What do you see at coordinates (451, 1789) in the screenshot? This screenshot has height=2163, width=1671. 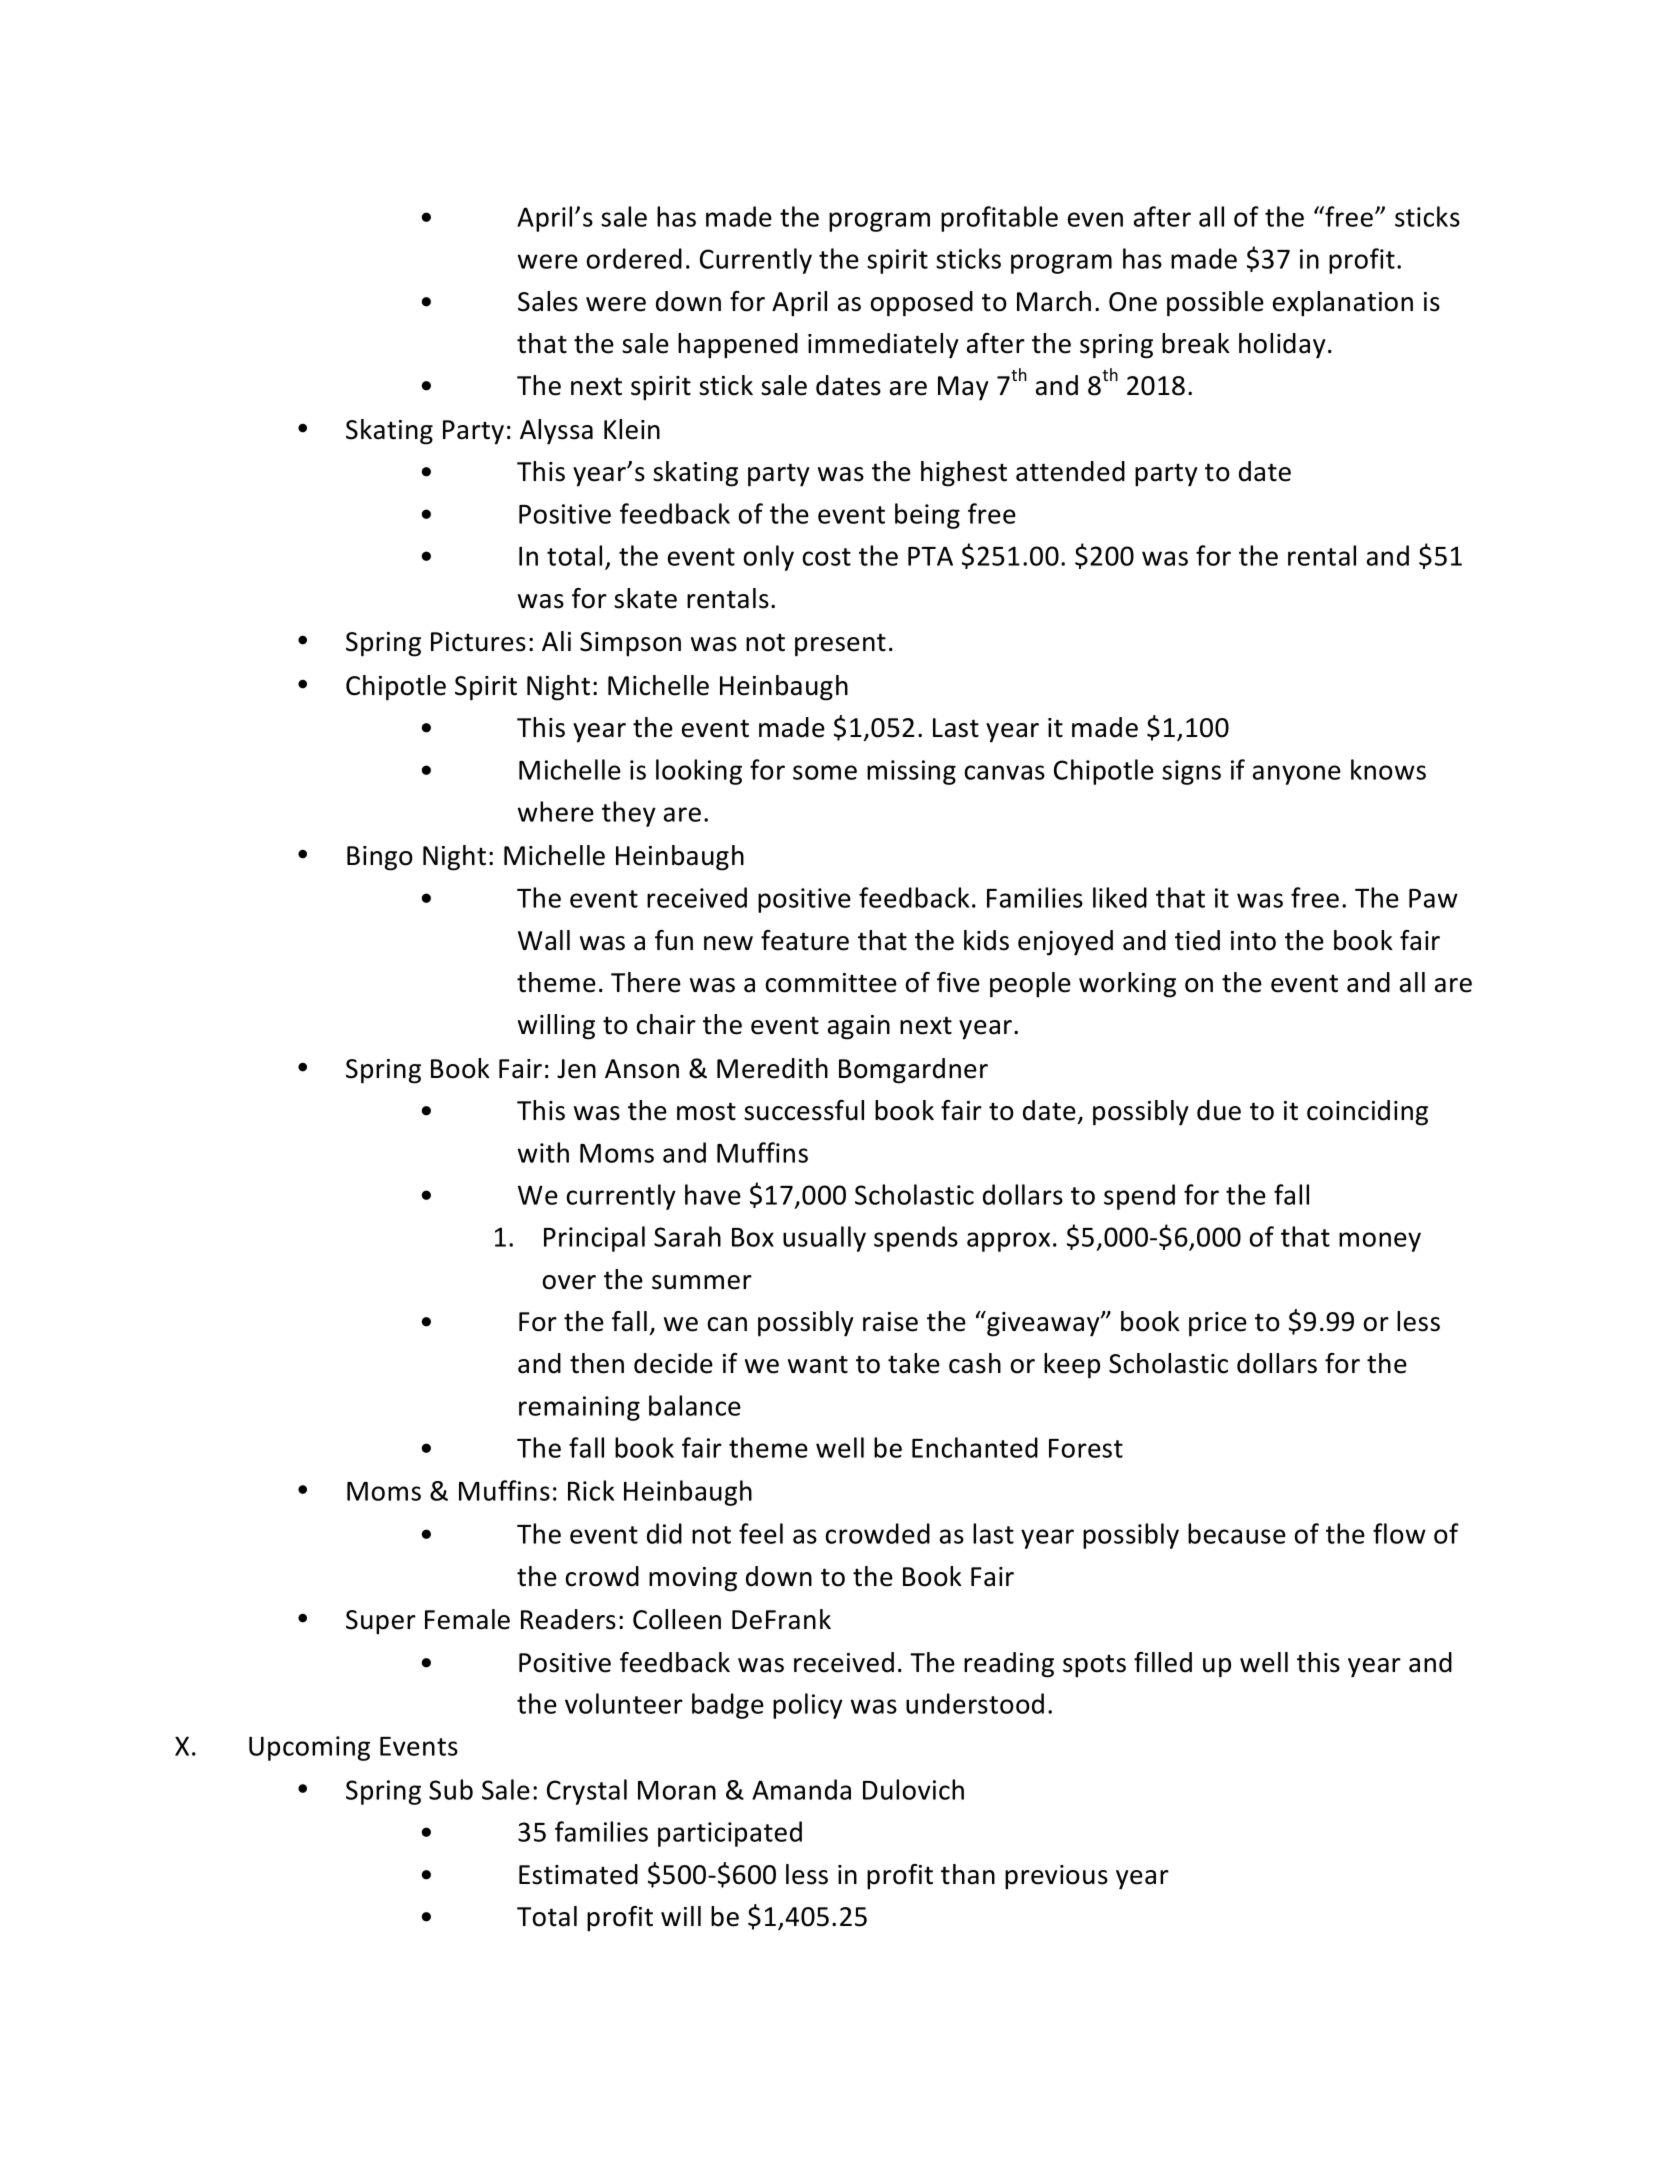 I see `Sub` at bounding box center [451, 1789].
